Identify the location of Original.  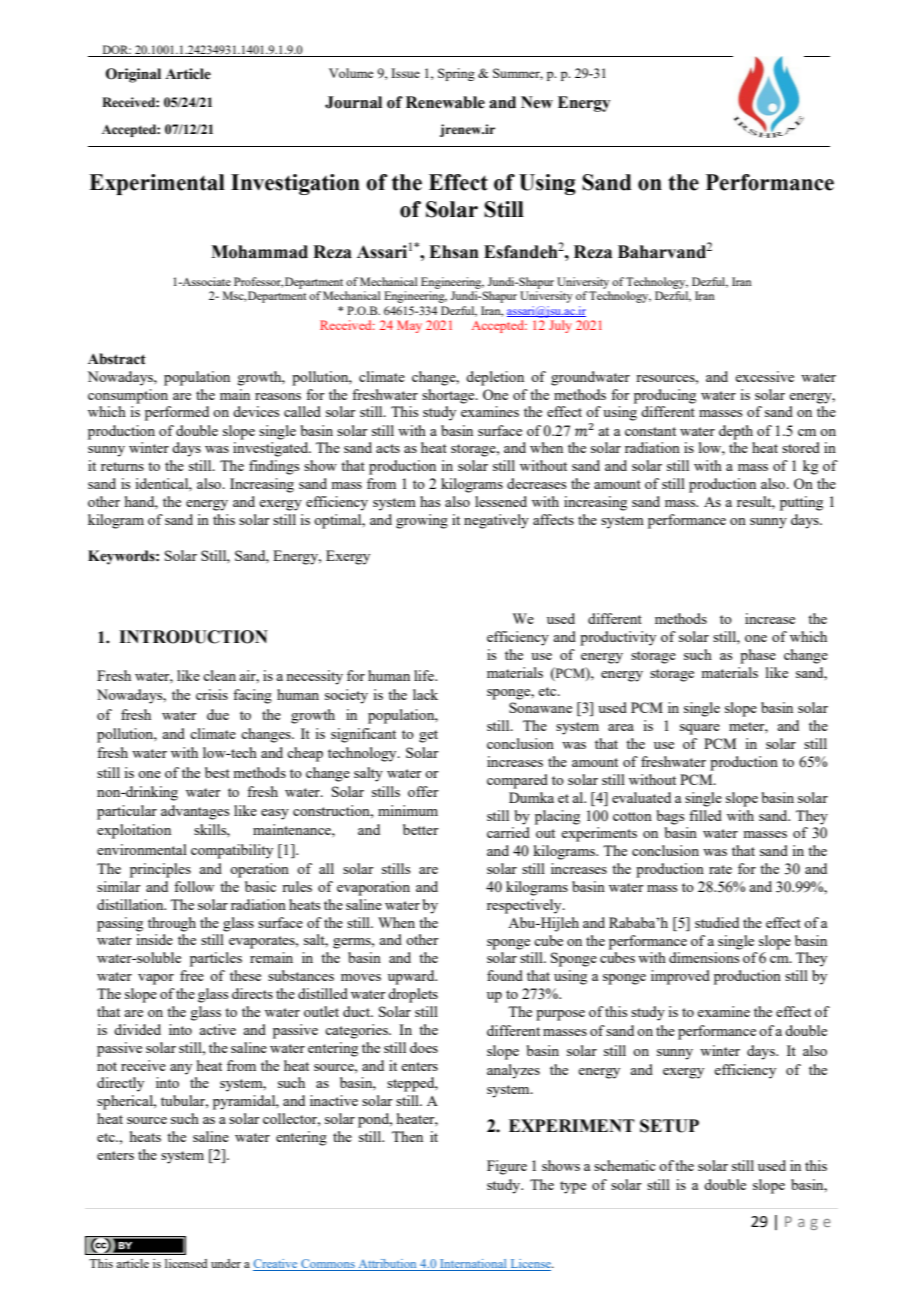
(133, 75).
